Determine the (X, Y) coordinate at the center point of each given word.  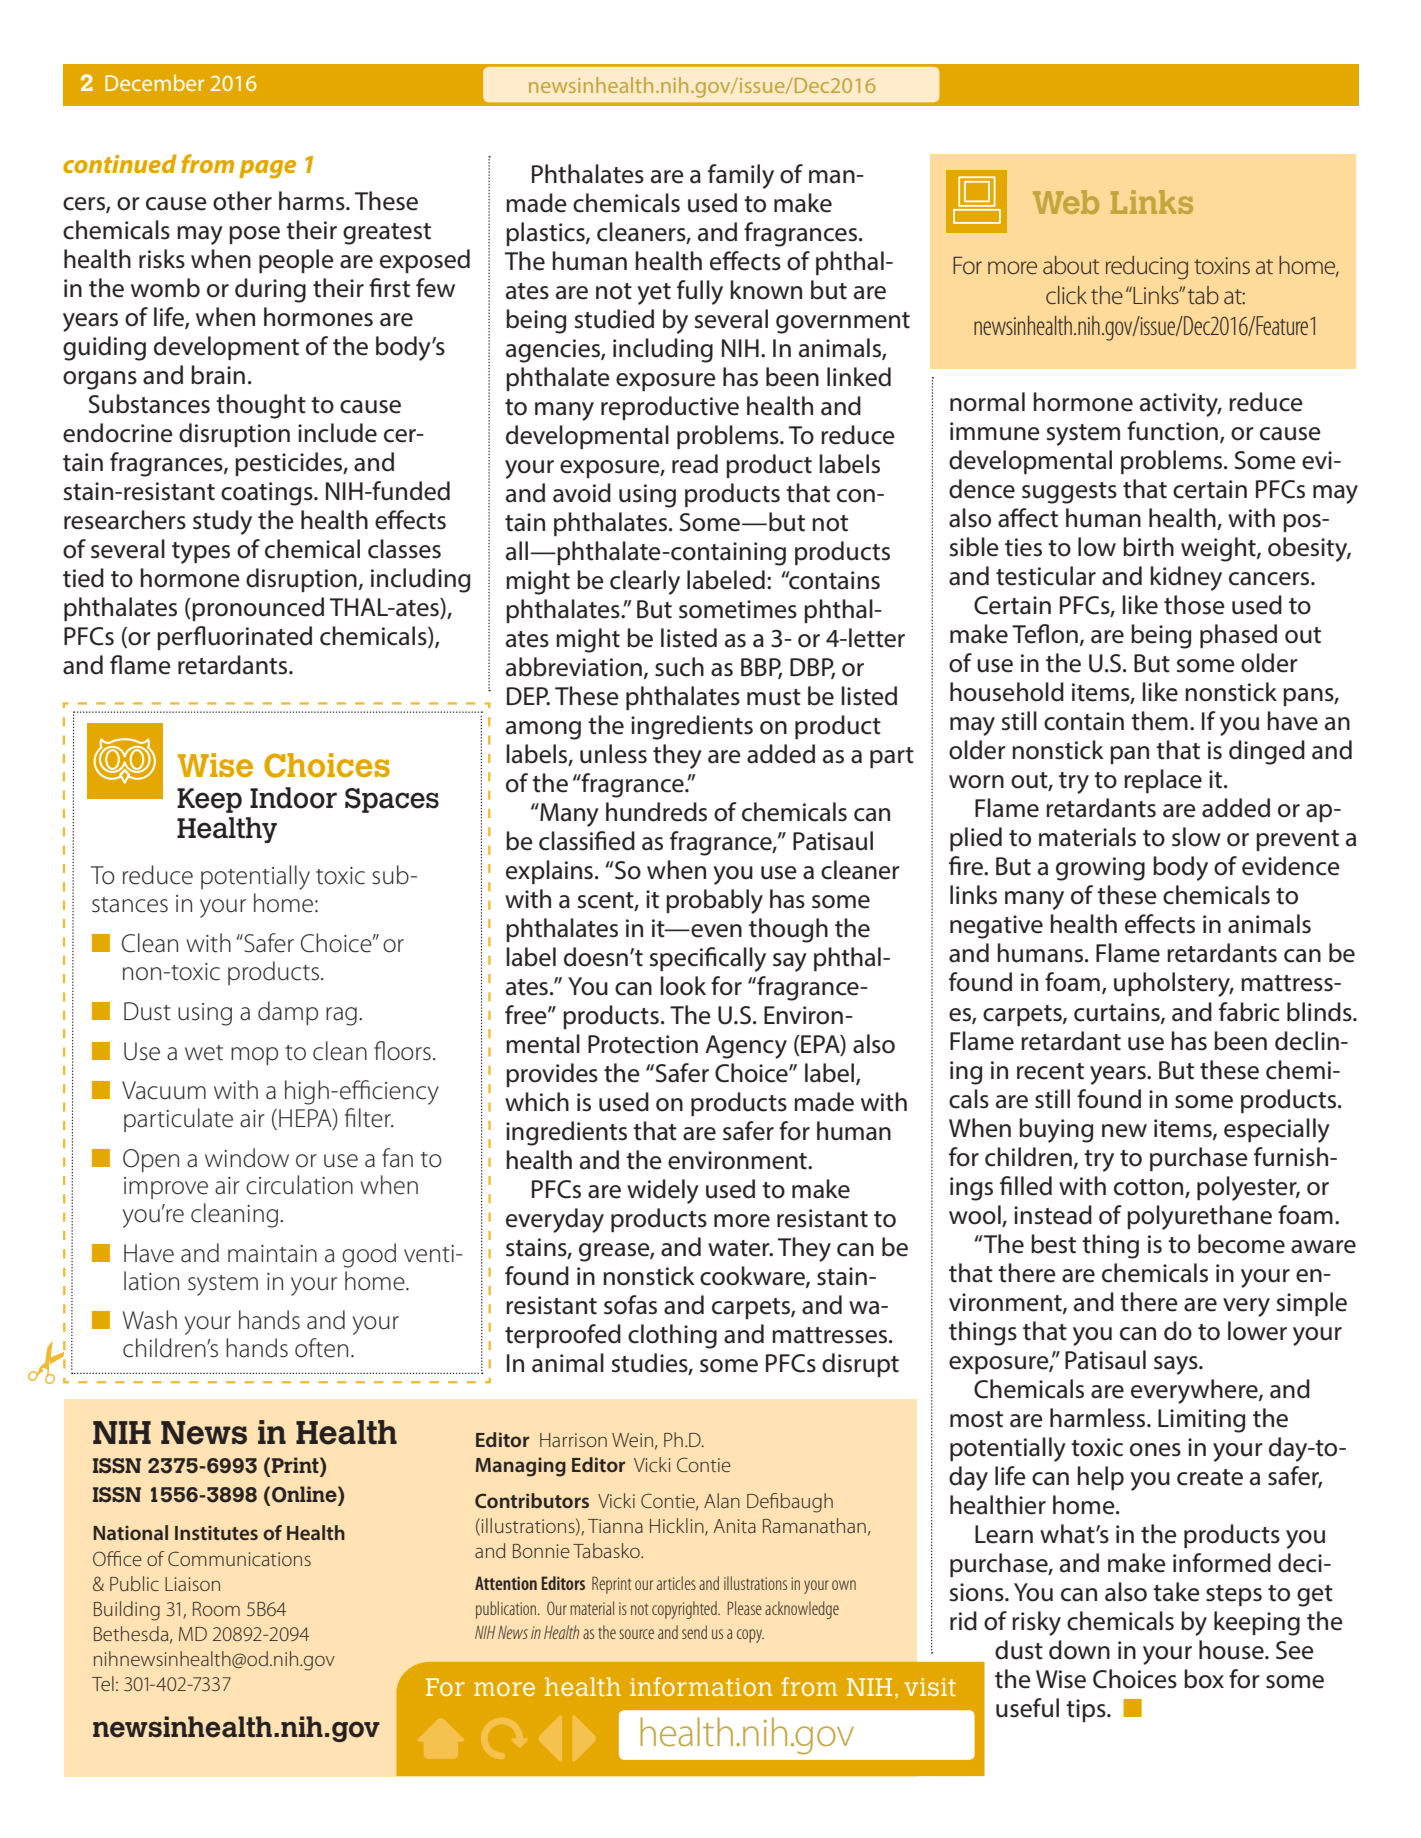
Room (216, 1609)
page (267, 169)
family (741, 176)
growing (1100, 869)
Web (1066, 202)
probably (714, 901)
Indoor (293, 798)
